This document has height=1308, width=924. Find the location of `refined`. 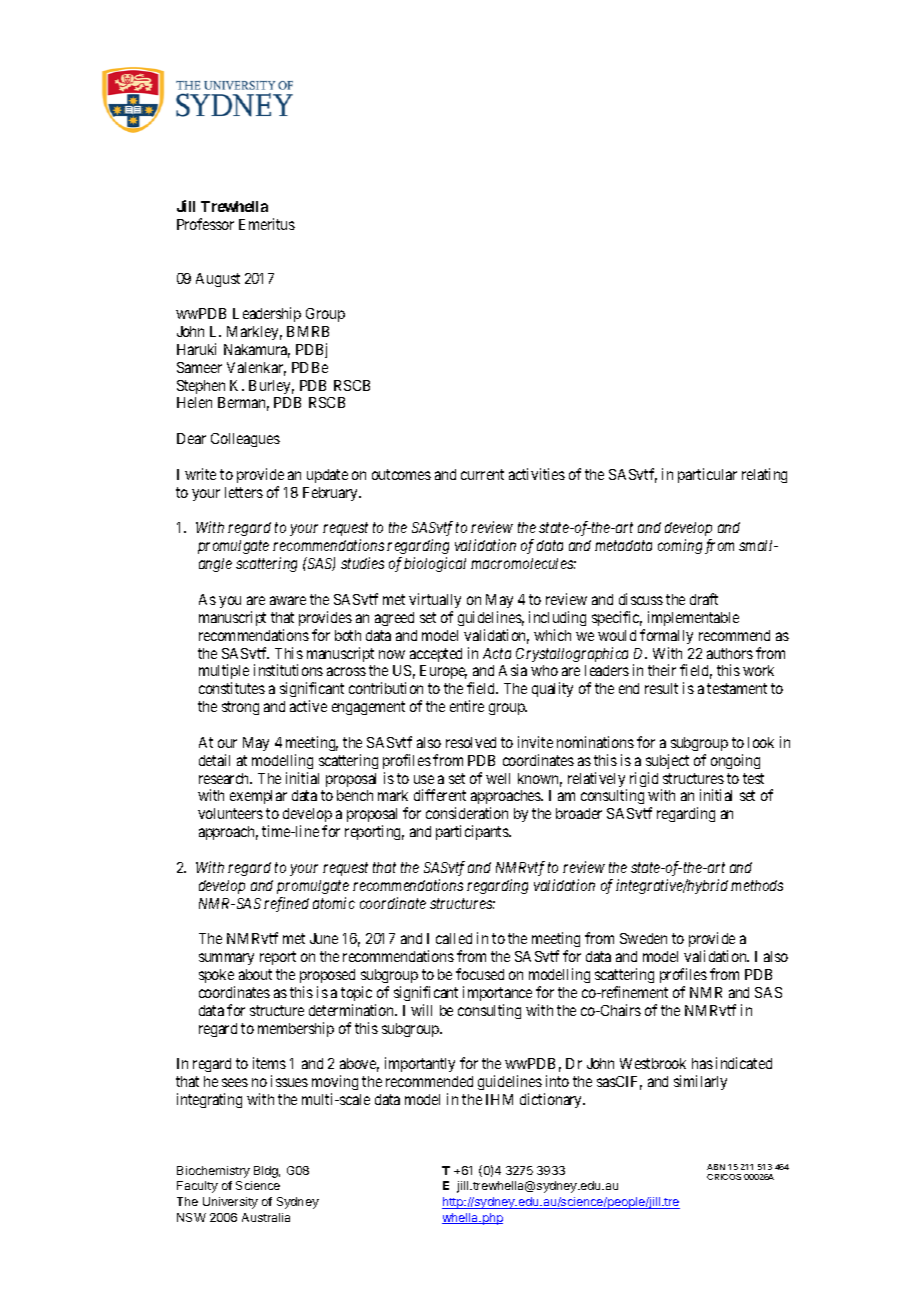

refined is located at coordinates (286, 904).
